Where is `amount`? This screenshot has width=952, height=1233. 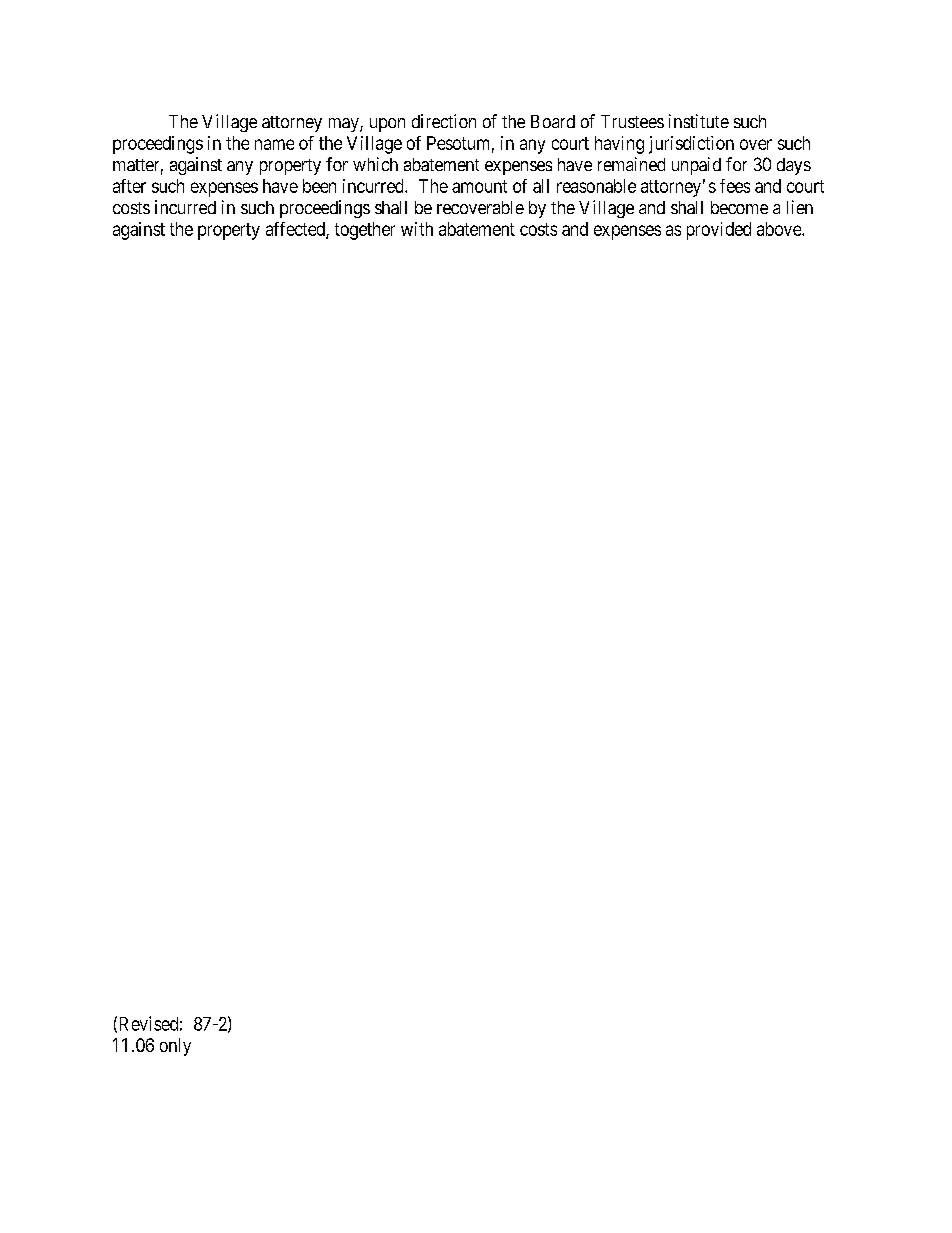 amount is located at coordinates (479, 186).
